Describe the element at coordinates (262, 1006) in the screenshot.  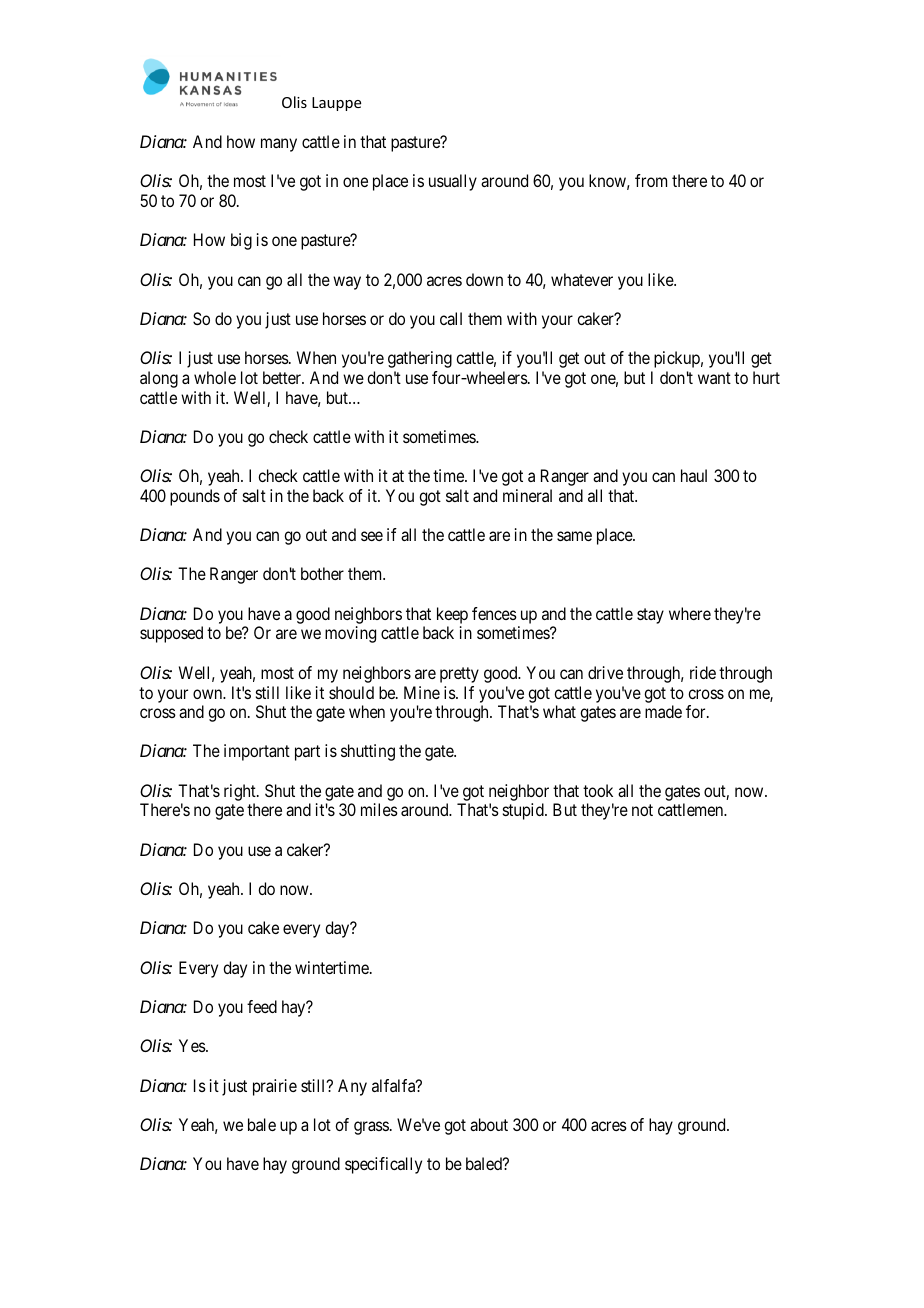
I see `feed` at that location.
